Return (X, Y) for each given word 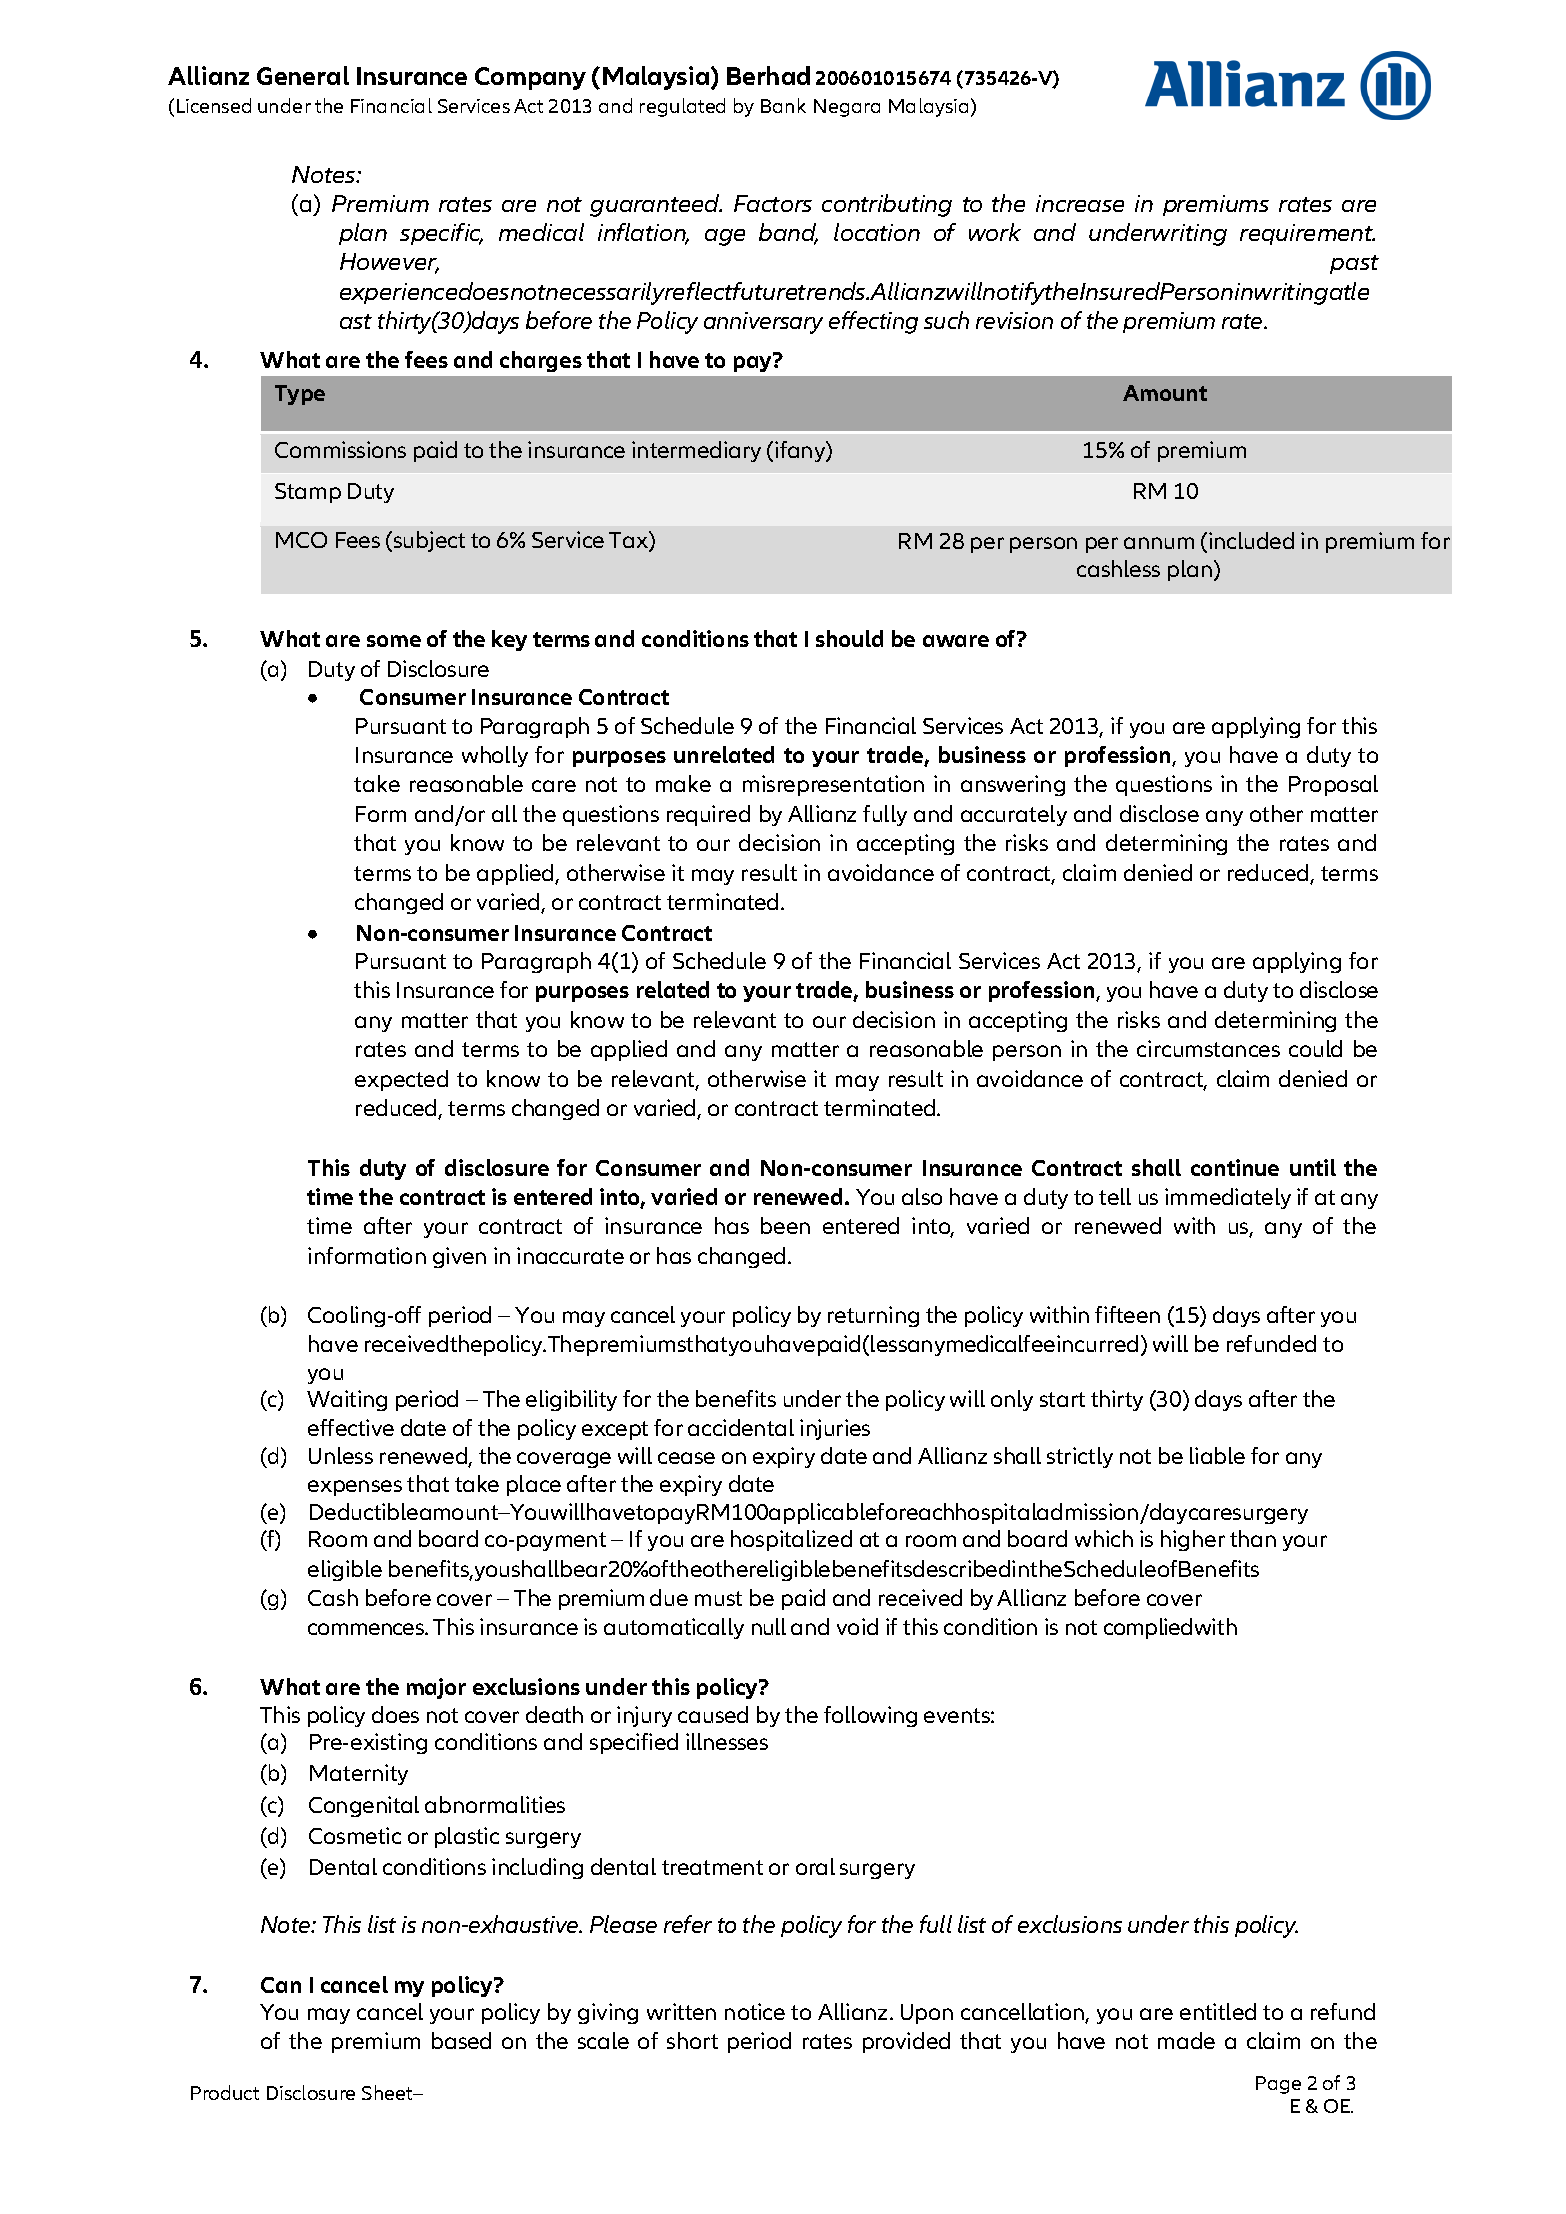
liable (1217, 1455)
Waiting (347, 1400)
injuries (835, 1429)
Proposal (1333, 785)
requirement (1307, 234)
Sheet (388, 2092)
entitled (1218, 2011)
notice (755, 2011)
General (303, 75)
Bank (783, 105)
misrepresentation (833, 785)
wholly (495, 756)
